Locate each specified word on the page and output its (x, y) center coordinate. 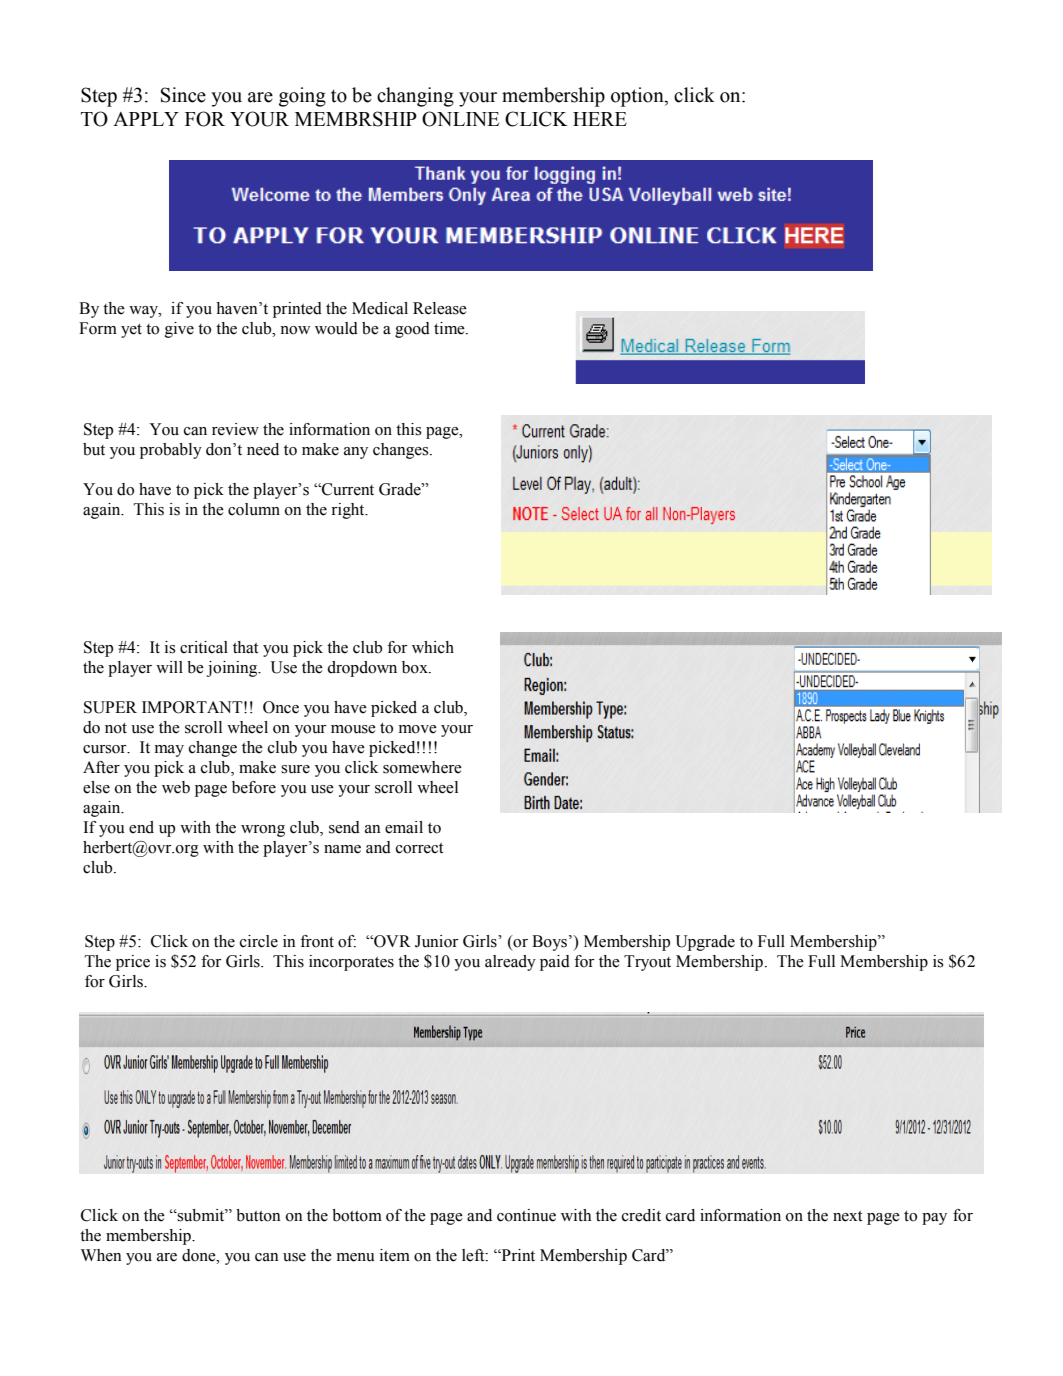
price (133, 963)
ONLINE (460, 119)
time (450, 328)
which (433, 647)
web (176, 787)
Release (440, 308)
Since (183, 95)
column (254, 509)
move (418, 729)
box (416, 667)
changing (415, 97)
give (179, 330)
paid (555, 963)
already (510, 963)
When (101, 1255)
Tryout (647, 963)
